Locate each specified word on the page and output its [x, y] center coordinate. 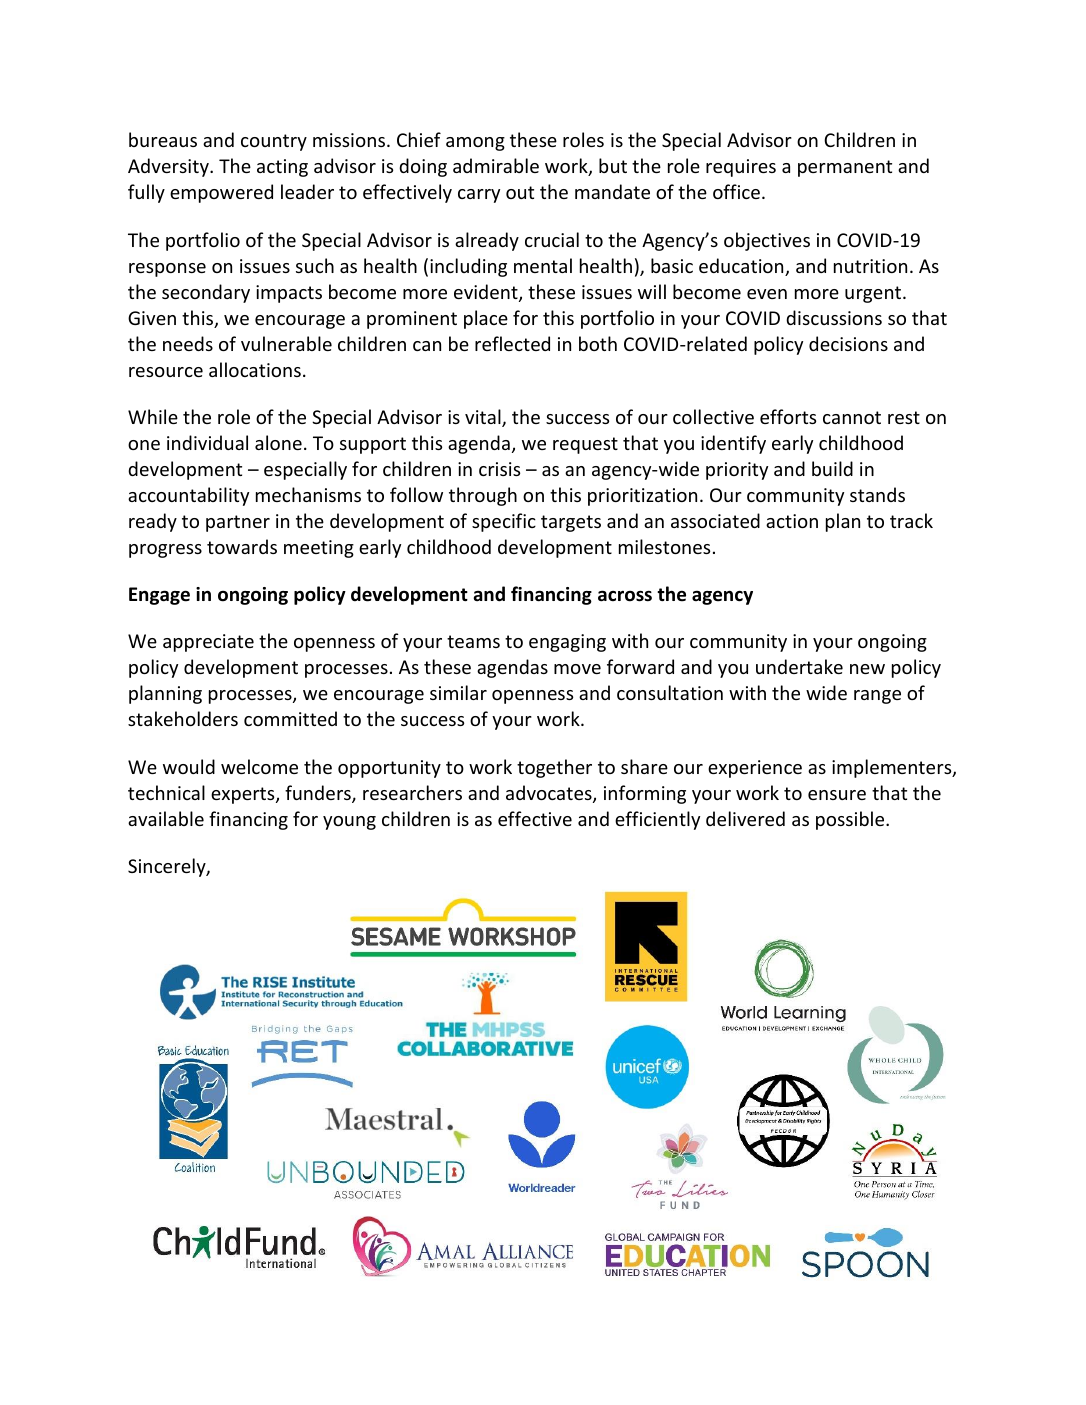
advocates [550, 794]
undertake [799, 666]
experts [244, 795]
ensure [837, 795]
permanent [845, 168]
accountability [188, 496]
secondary [206, 293]
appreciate [208, 643]
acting [282, 168]
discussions [834, 317]
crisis [499, 469]
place [486, 319]
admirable [496, 165]
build [832, 468]
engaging [567, 643]
